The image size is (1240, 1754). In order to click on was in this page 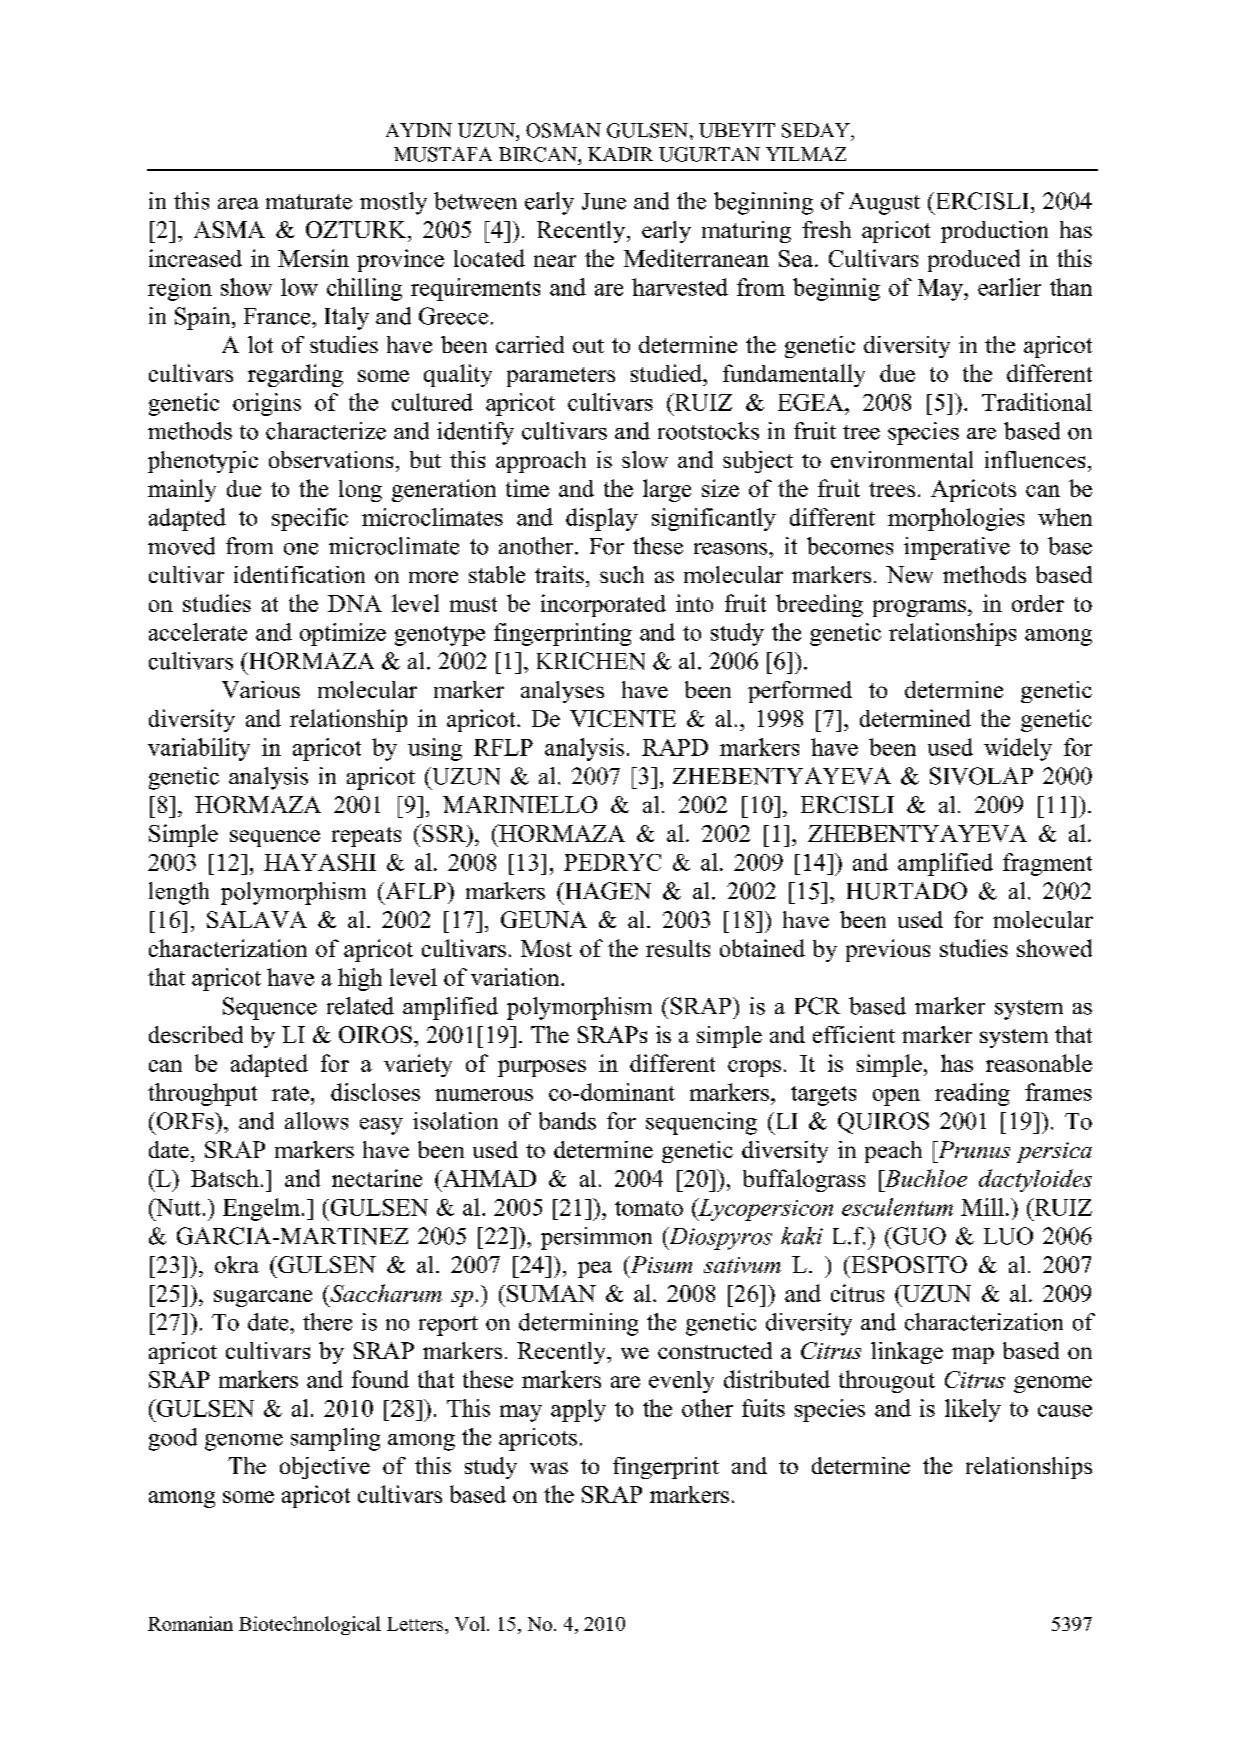, I will do `click(549, 1468)`.
